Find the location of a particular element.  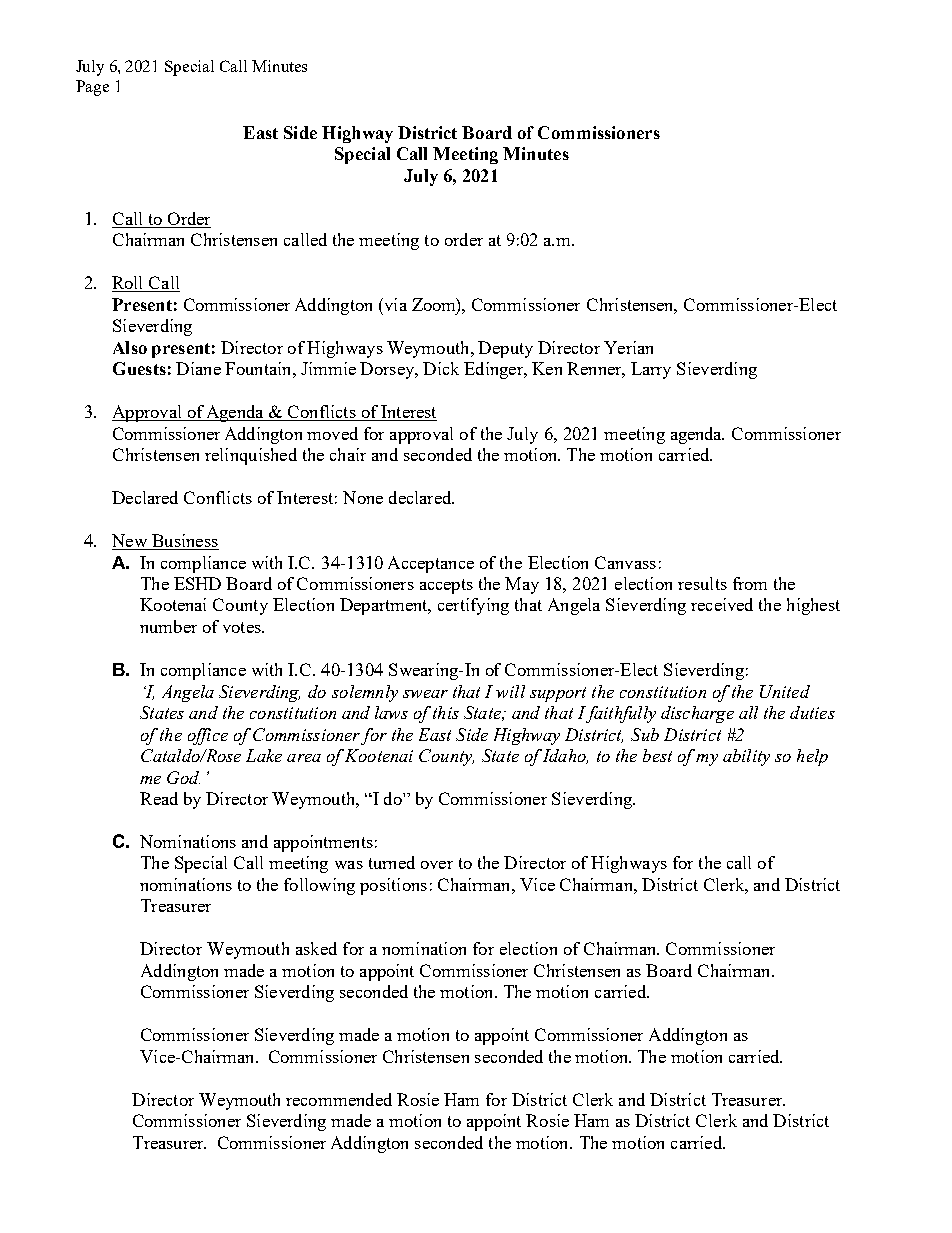

Dorsey is located at coordinates (388, 370).
